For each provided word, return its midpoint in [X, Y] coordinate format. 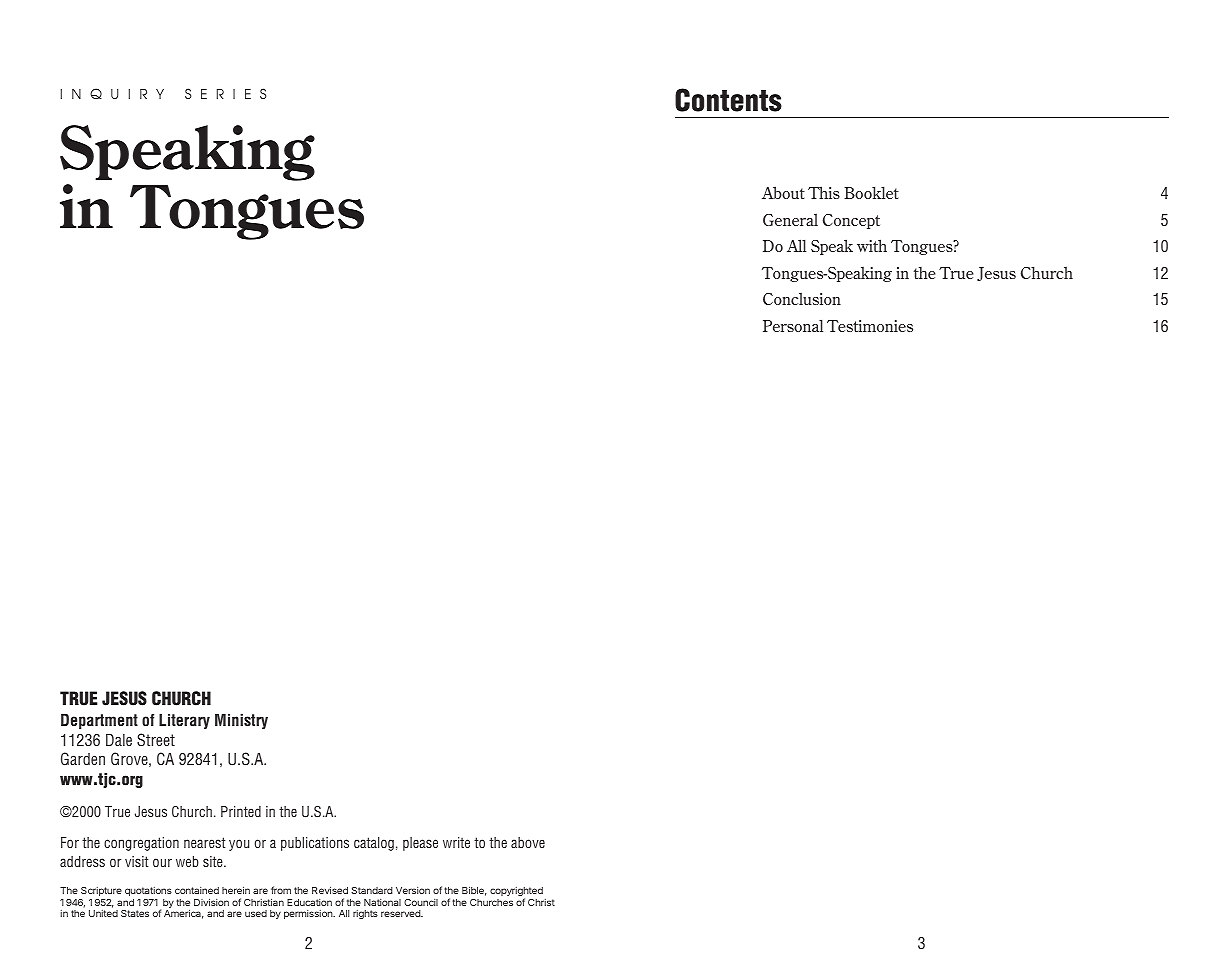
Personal [793, 326]
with [872, 245]
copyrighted [516, 893]
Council [421, 902]
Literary [184, 721]
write [456, 842]
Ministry [241, 721]
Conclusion [802, 298]
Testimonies [870, 326]
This [824, 192]
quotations [148, 891]
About [783, 192]
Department [99, 721]
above [528, 842]
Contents [728, 100]
